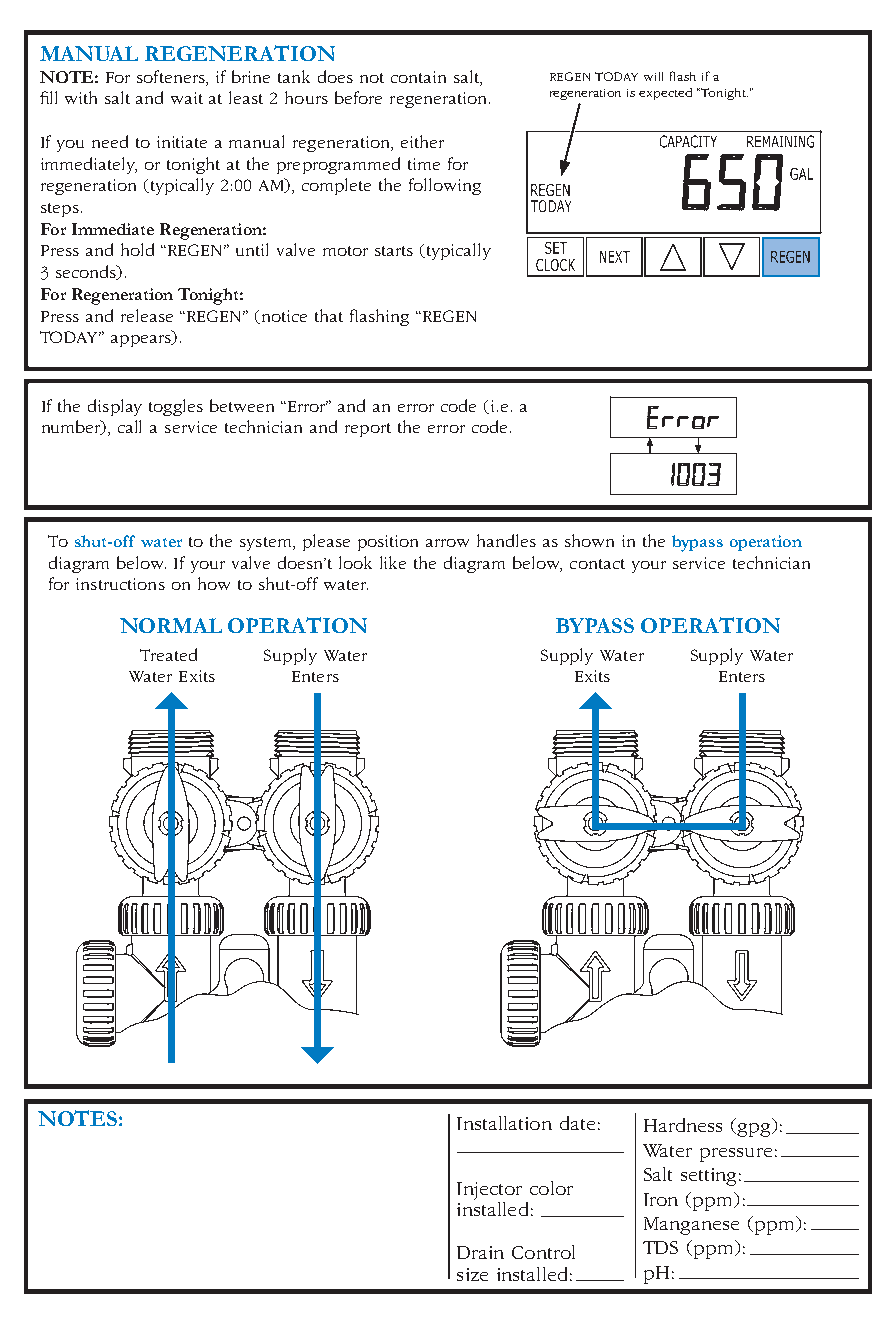  I want to click on size, so click(472, 1274).
